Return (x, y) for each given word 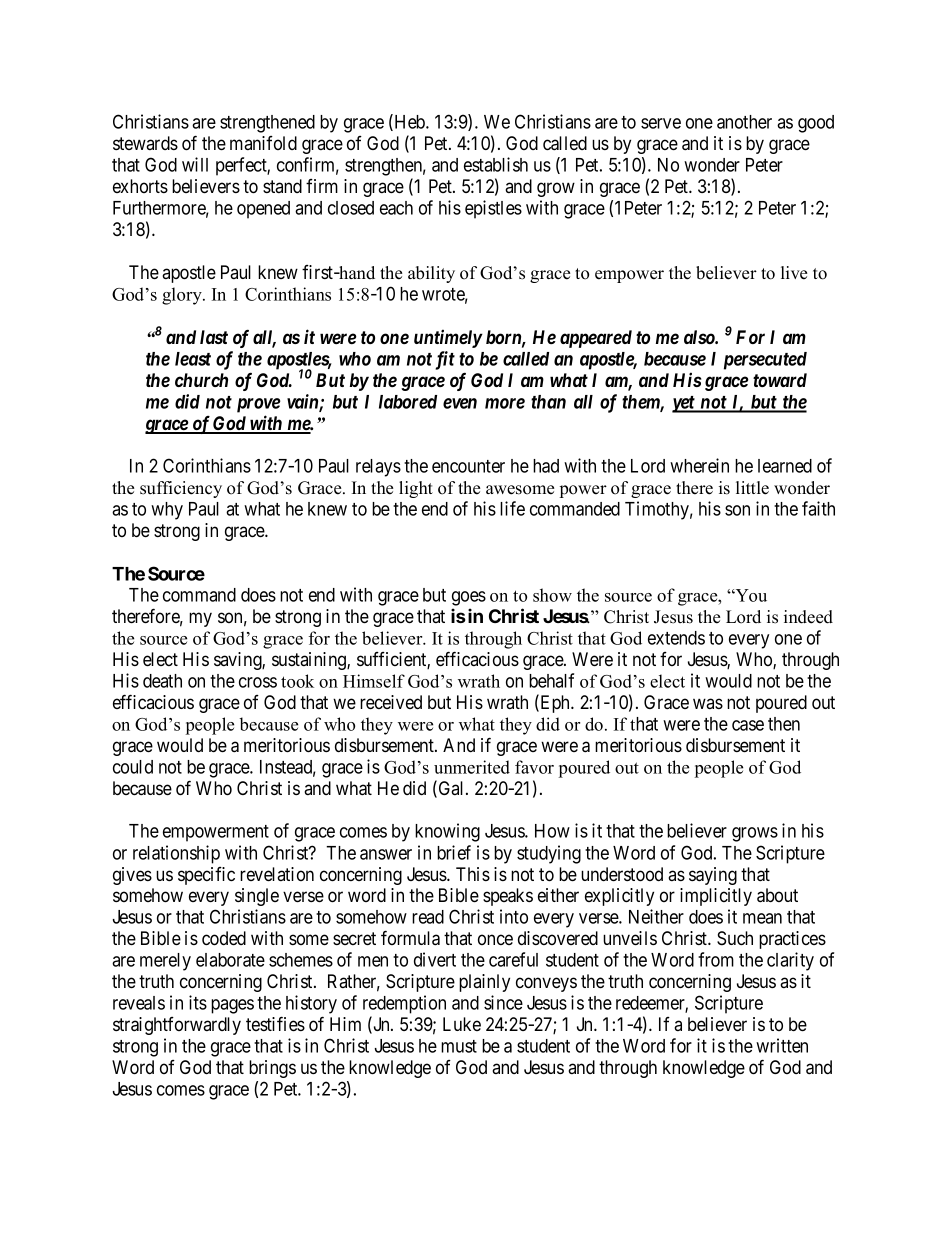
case (748, 725)
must (459, 1046)
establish (496, 164)
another (744, 122)
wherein (699, 465)
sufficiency (181, 489)
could (133, 767)
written (782, 1045)
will (195, 164)
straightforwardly (177, 1026)
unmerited (472, 767)
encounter (468, 466)
